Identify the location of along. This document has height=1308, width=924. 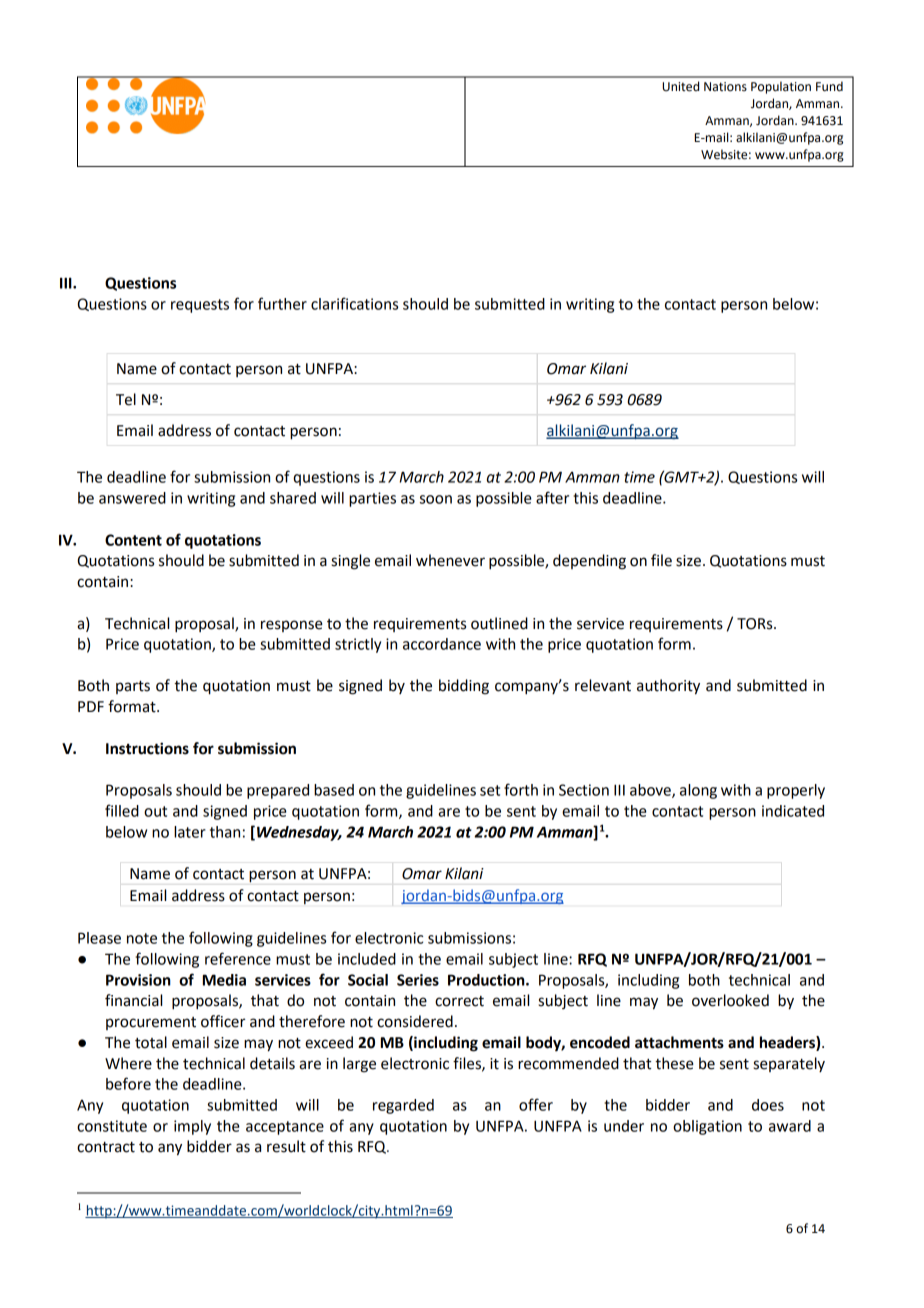
(698, 791).
